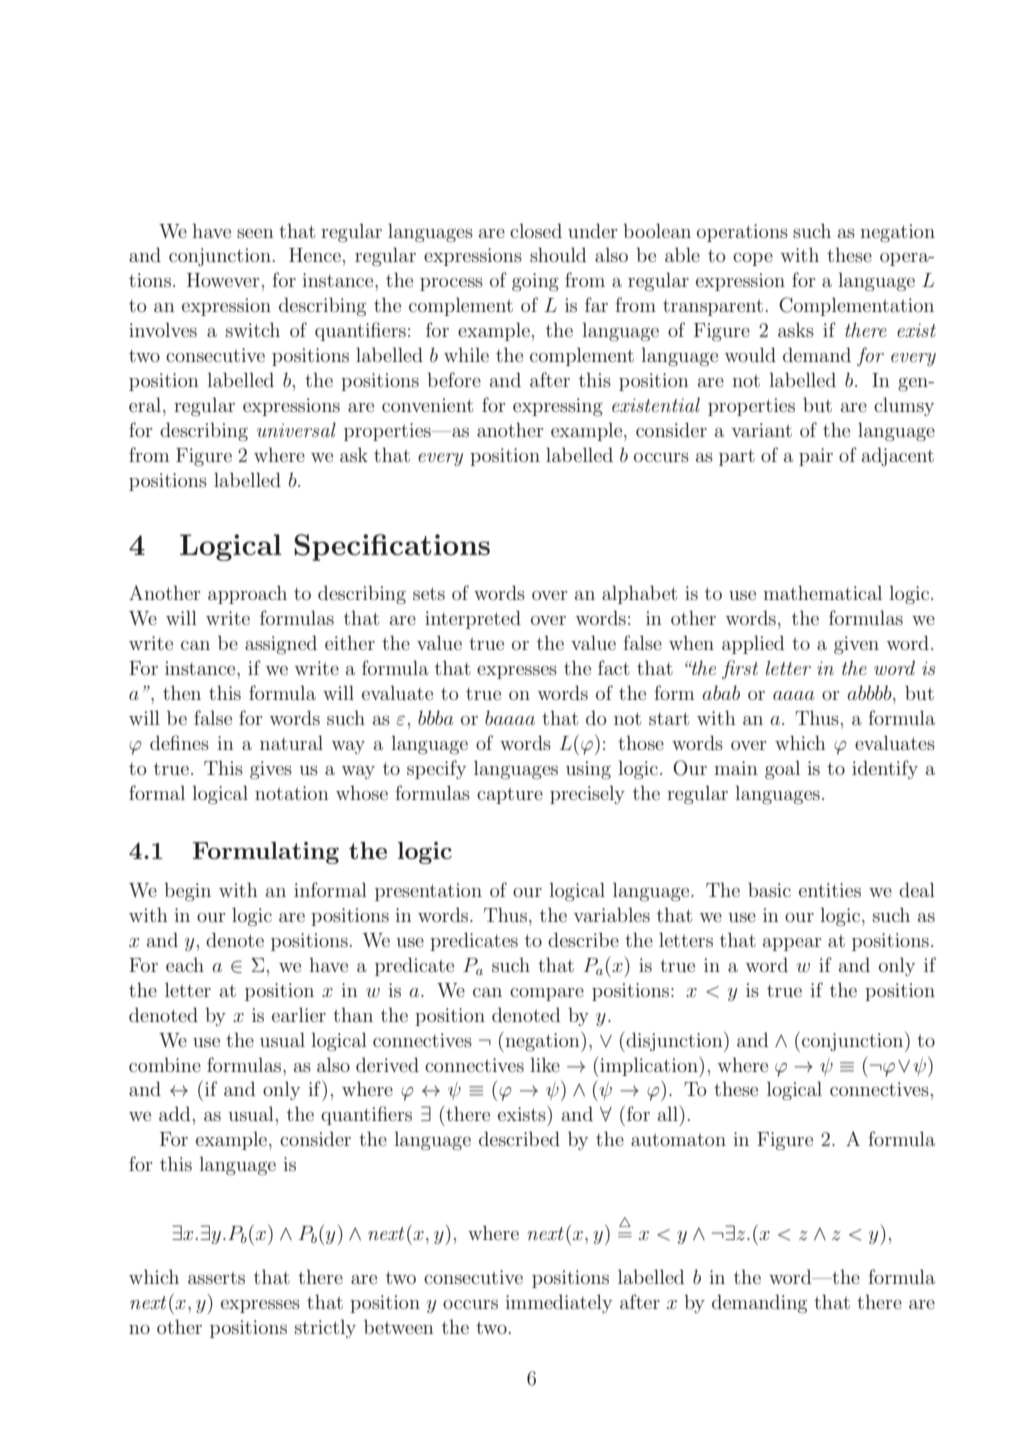  I want to click on appear, so click(792, 944).
